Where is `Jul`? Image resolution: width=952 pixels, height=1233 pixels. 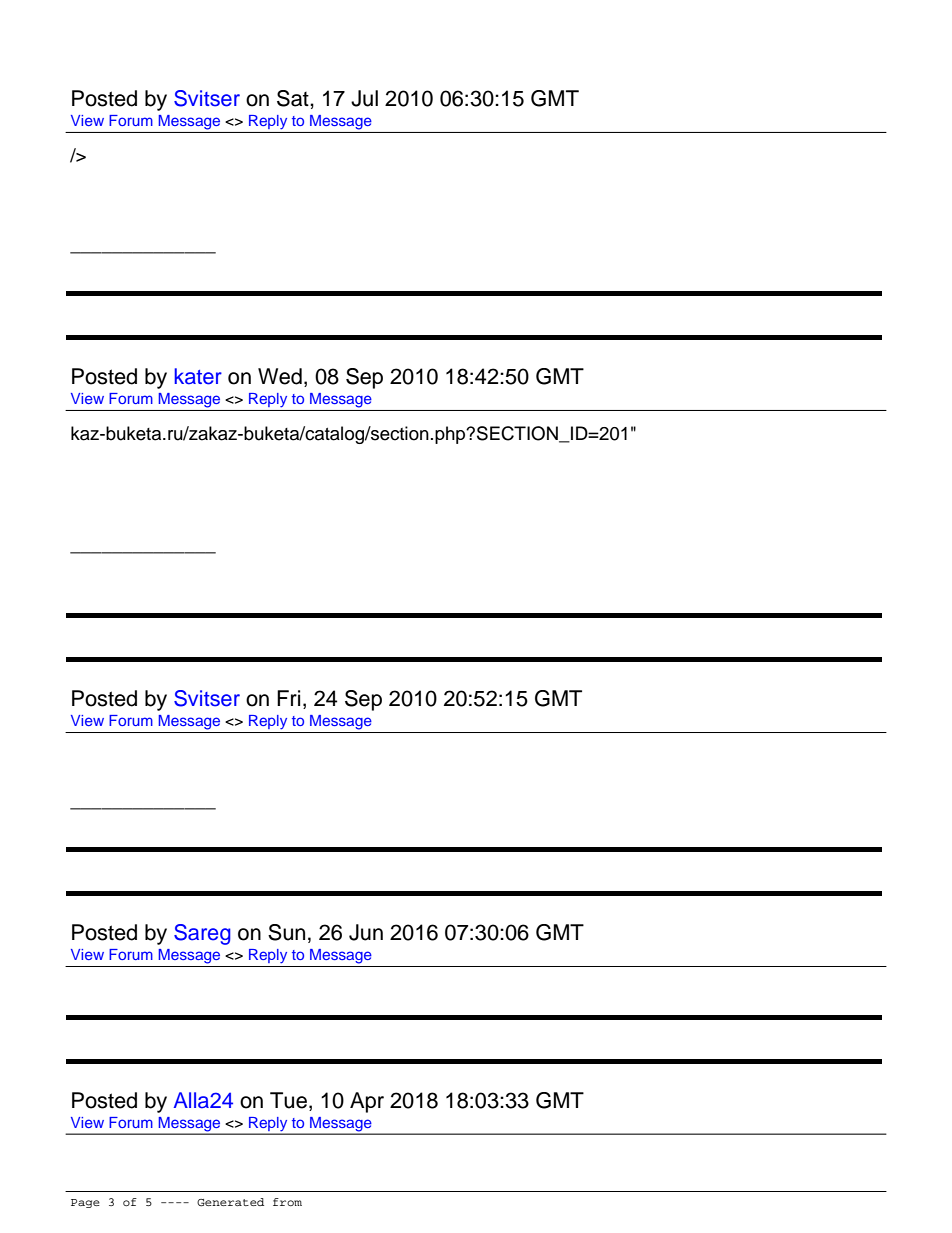 Jul is located at coordinates (364, 98).
